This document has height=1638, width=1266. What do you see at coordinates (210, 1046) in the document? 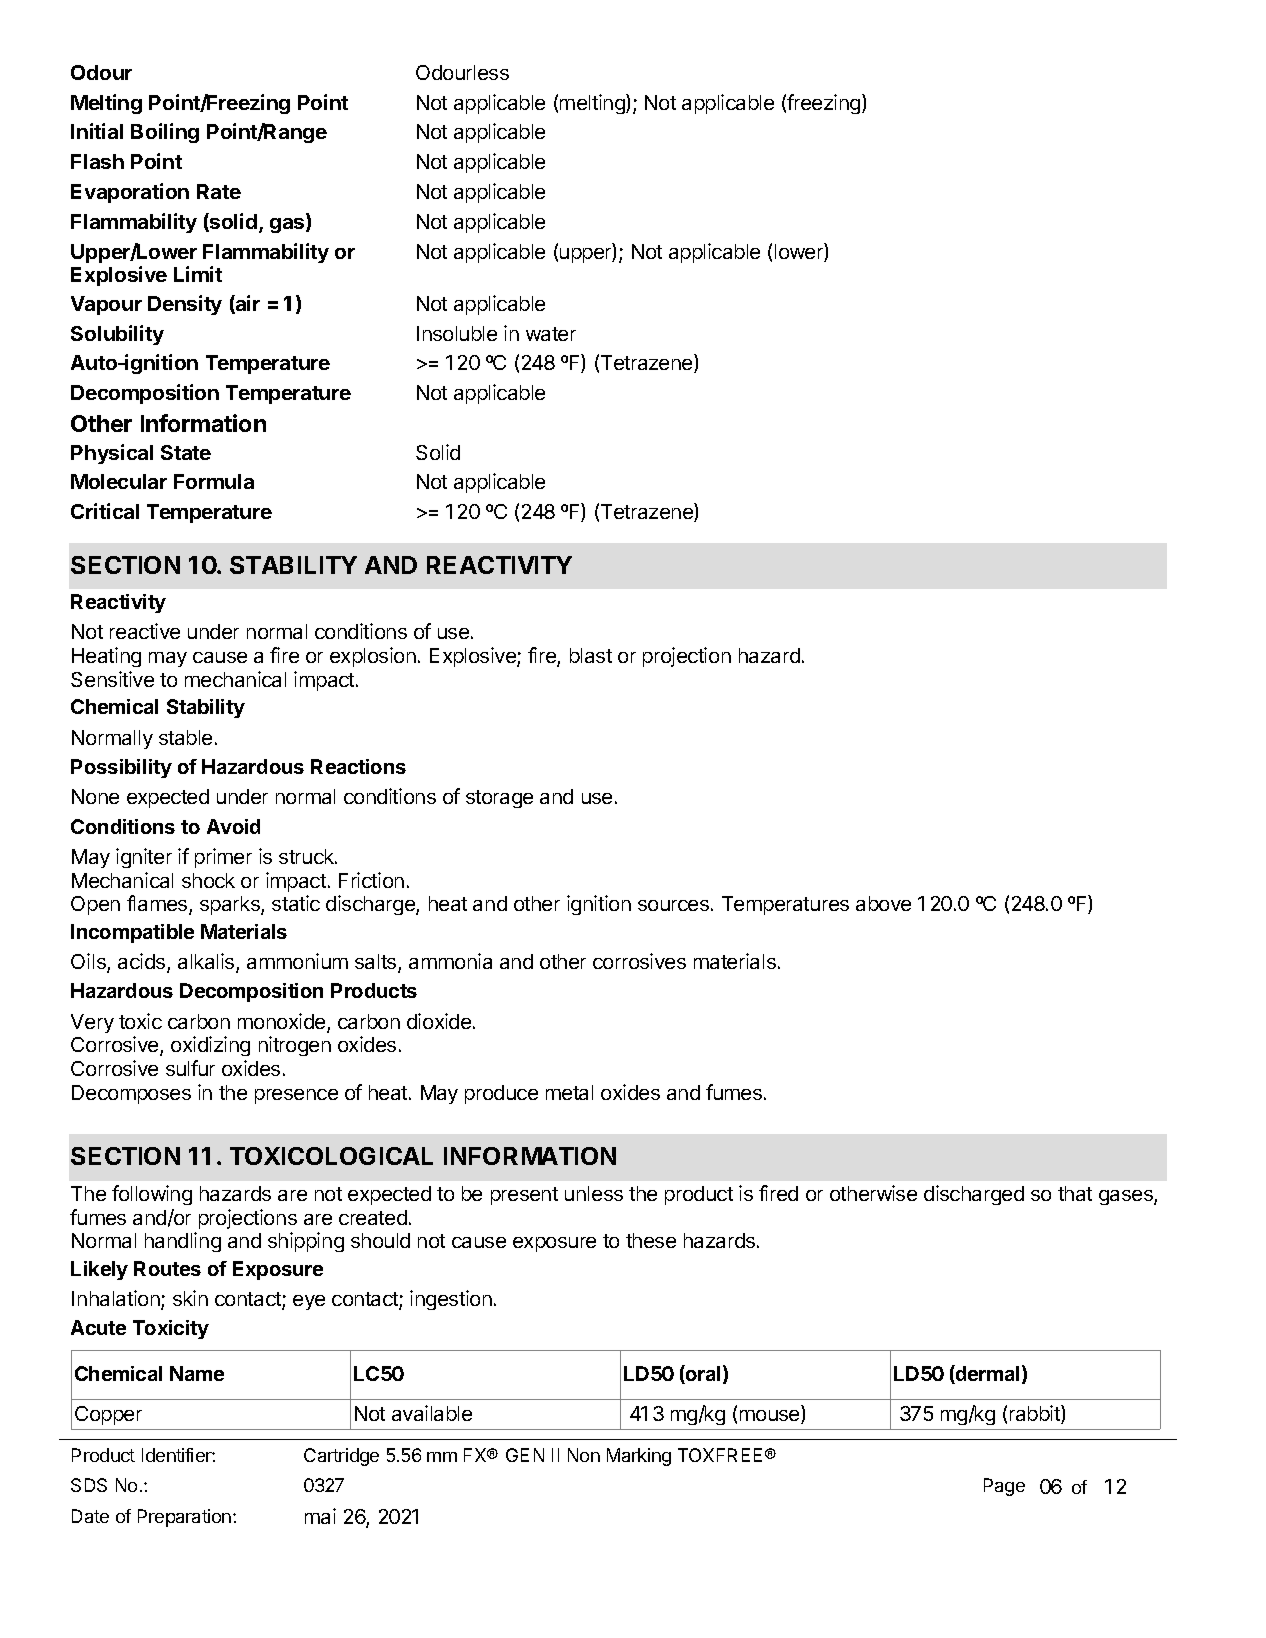
I see `oxidizing` at bounding box center [210, 1046].
